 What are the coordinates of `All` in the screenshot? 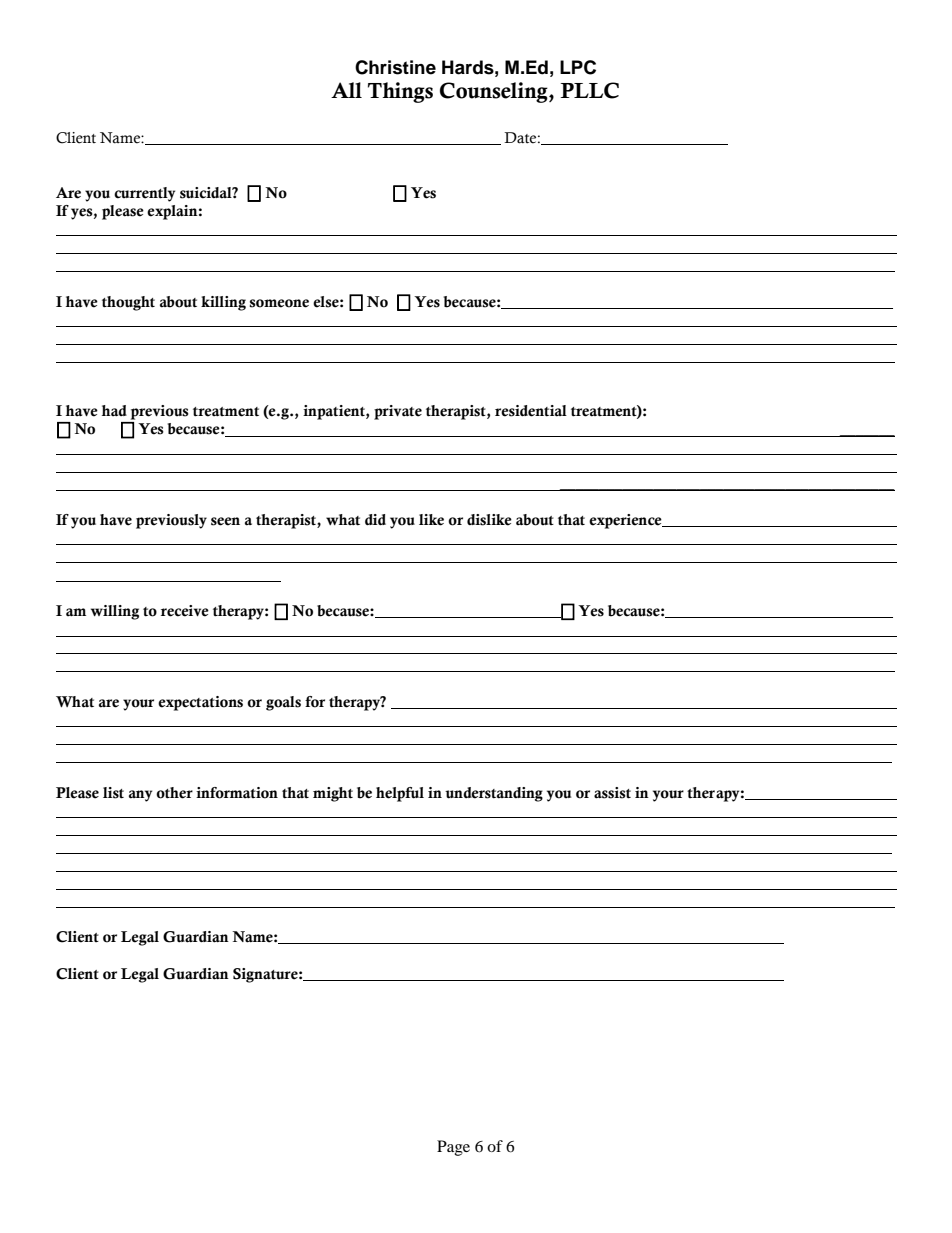 It's located at (346, 90).
